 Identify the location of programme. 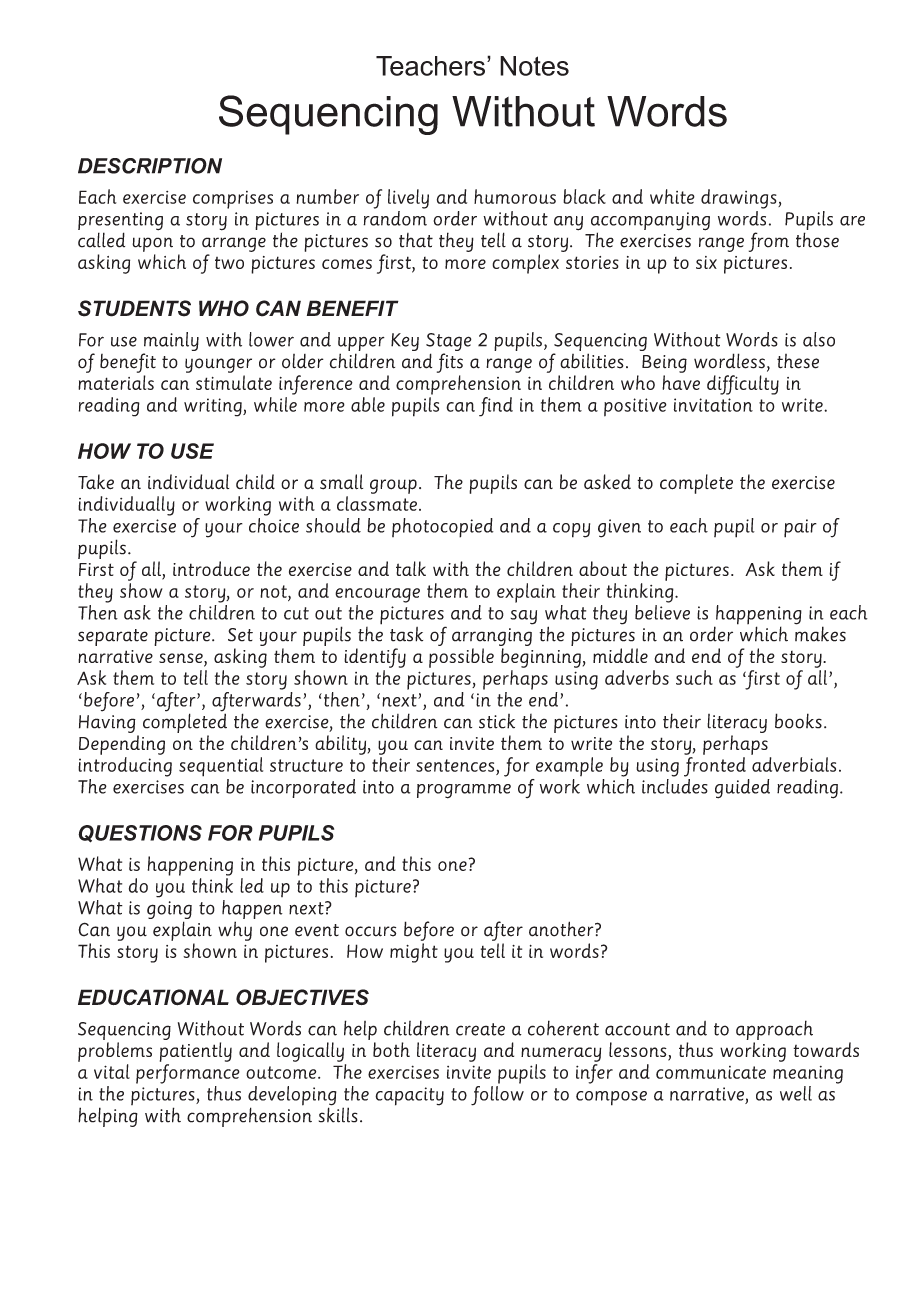
(464, 791).
